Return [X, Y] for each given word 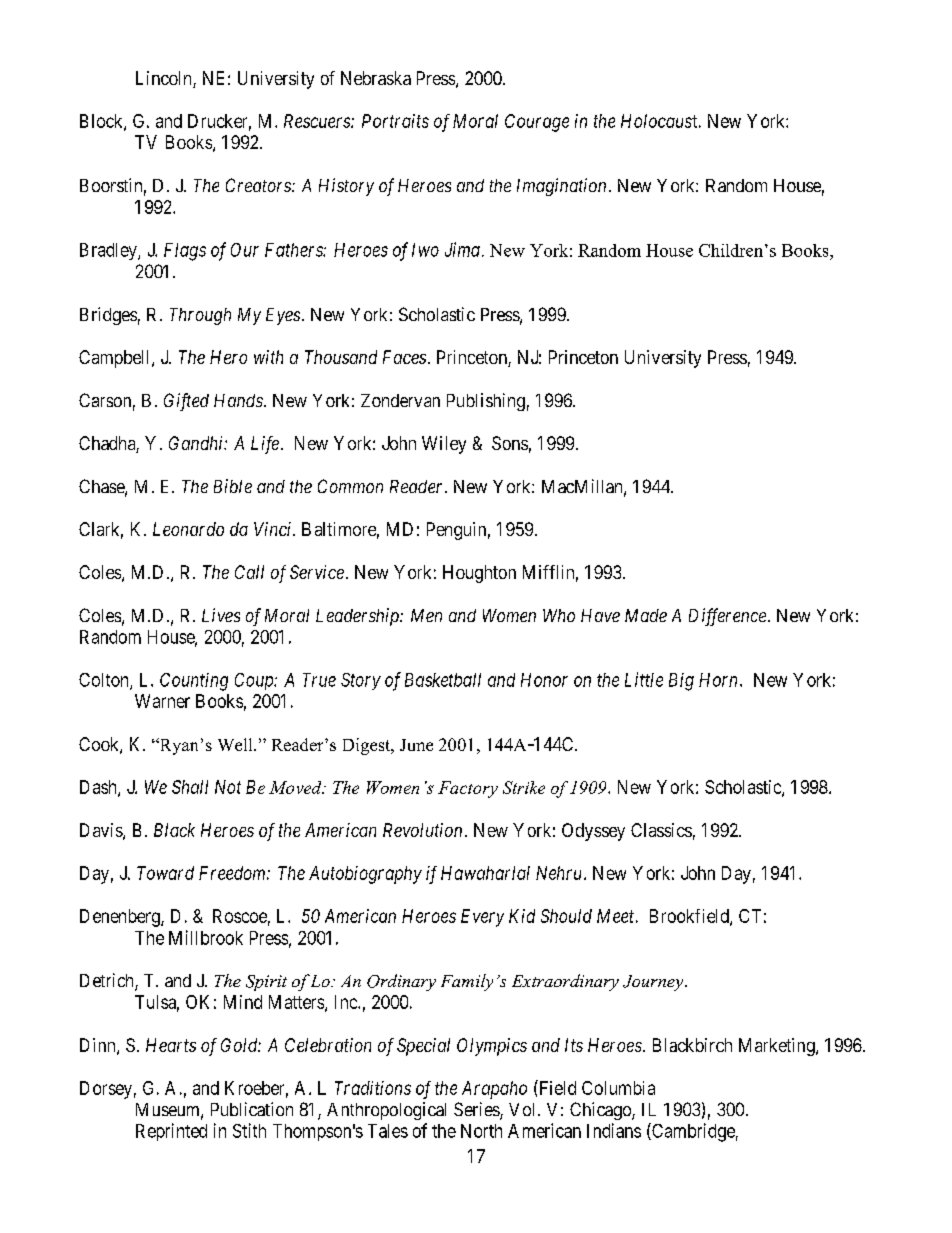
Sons [510, 443]
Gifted [186, 402]
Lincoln [165, 79]
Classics [661, 830]
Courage [537, 123]
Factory [468, 789]
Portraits [395, 121]
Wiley [444, 445]
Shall [190, 787]
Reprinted [171, 1132]
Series [477, 1110]
